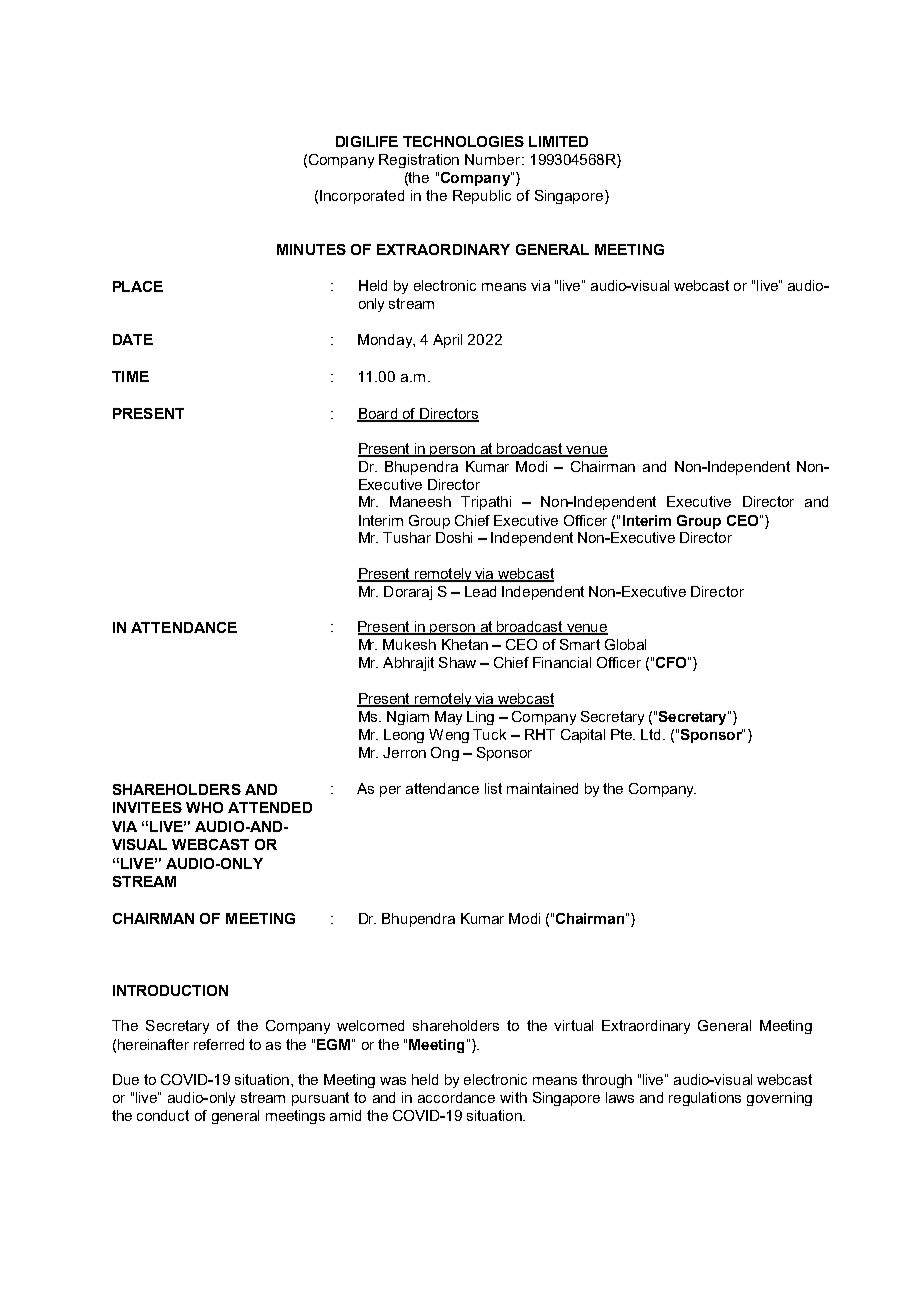 This screenshot has width=924, height=1308. What do you see at coordinates (558, 141) in the screenshot?
I see `LIMITED` at bounding box center [558, 141].
